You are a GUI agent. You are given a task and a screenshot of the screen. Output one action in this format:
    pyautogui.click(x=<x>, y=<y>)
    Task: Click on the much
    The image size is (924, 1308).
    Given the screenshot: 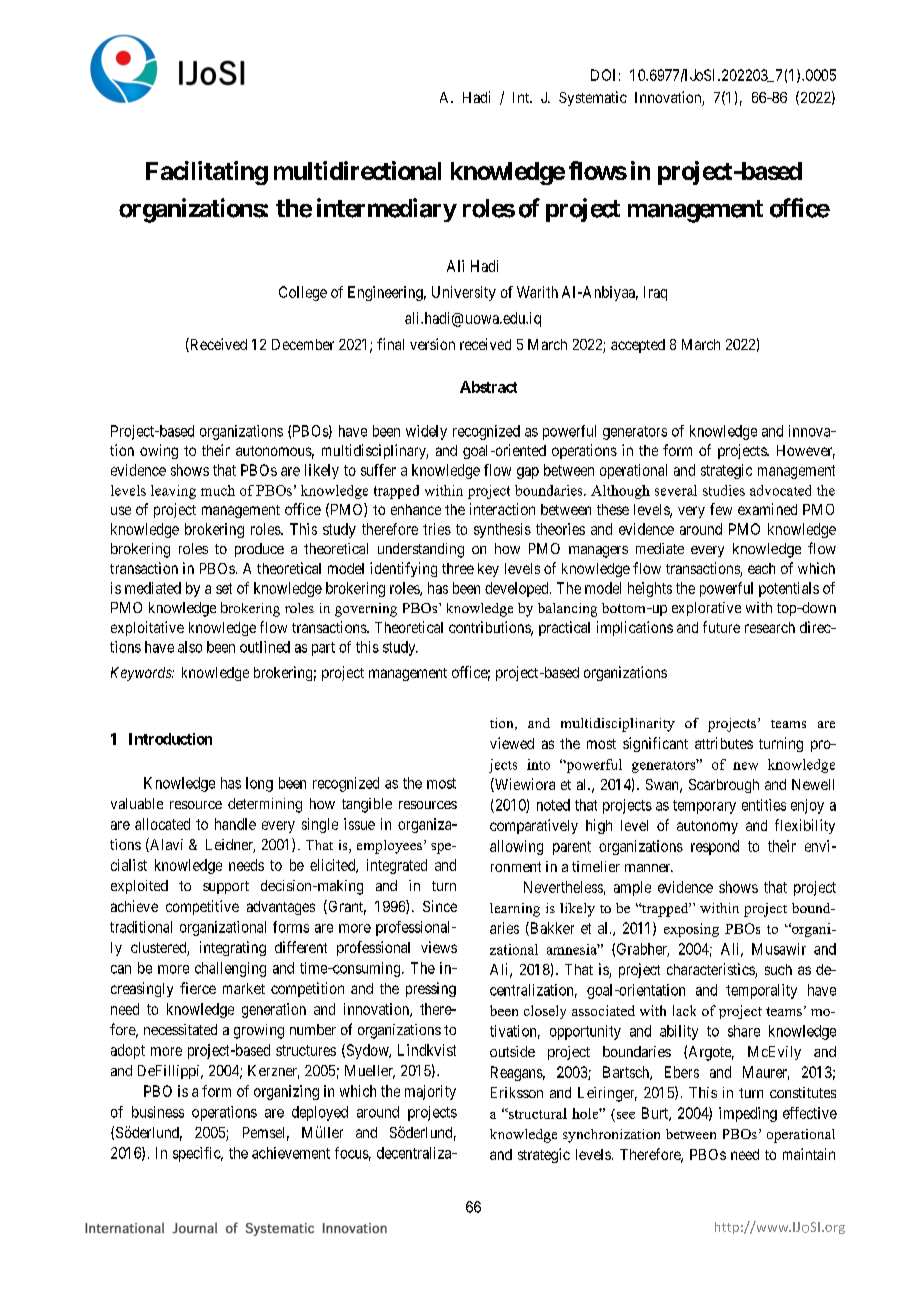 What is the action you would take?
    pyautogui.click(x=218, y=490)
